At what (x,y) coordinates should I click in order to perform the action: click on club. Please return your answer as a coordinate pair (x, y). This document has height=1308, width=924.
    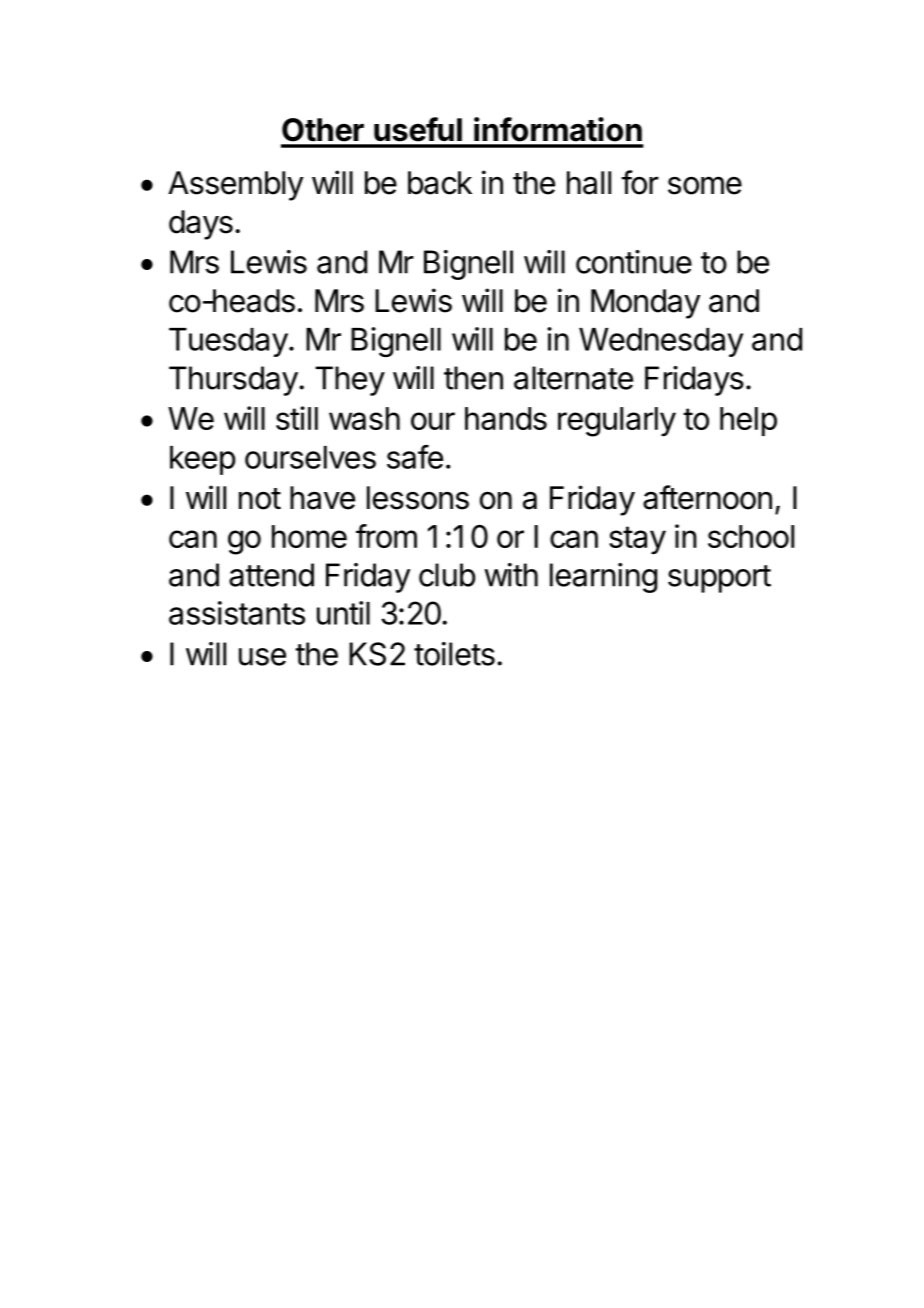
    Looking at the image, I should click on (447, 575).
